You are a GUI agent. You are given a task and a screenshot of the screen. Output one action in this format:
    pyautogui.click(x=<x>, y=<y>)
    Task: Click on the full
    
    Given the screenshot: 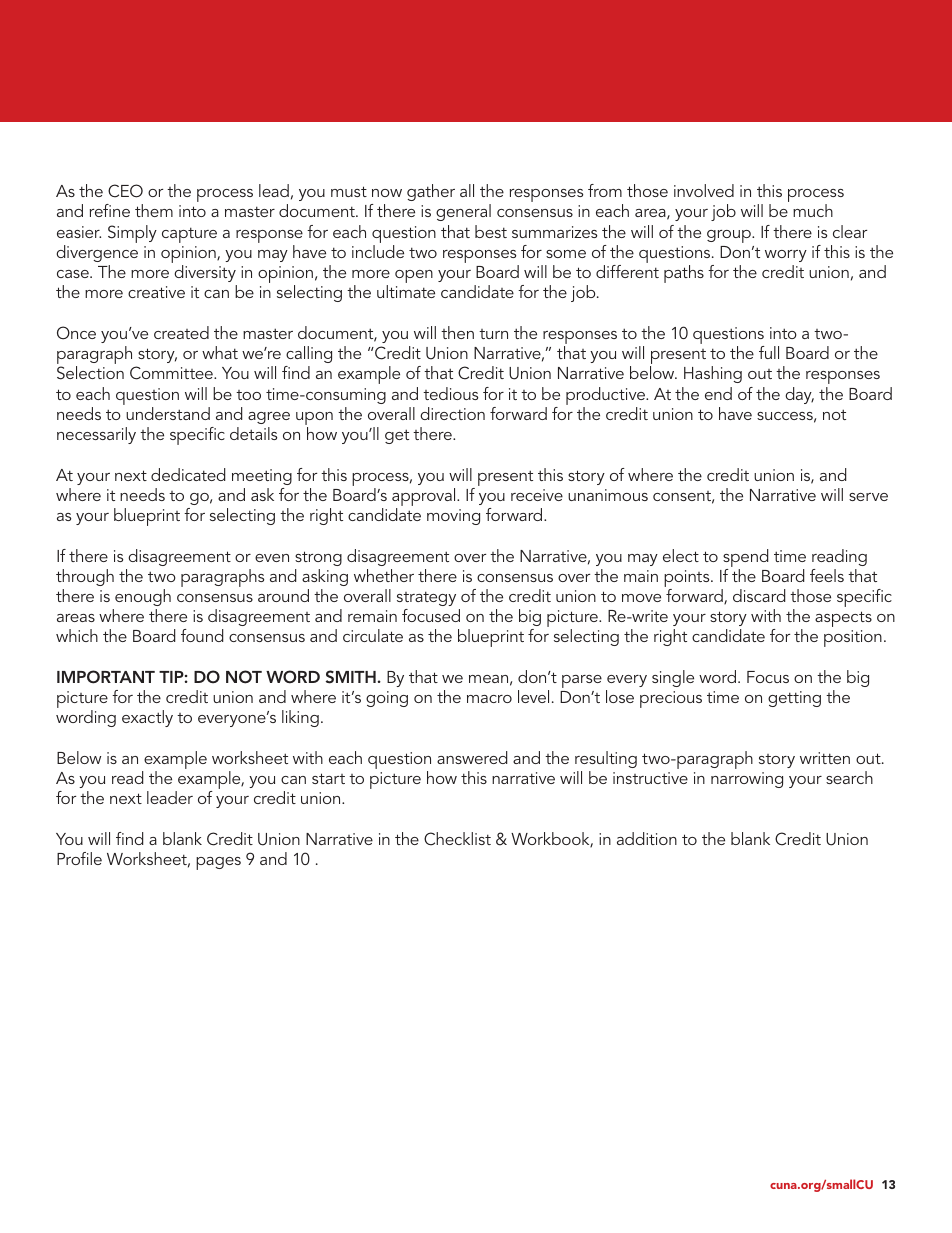 What is the action you would take?
    pyautogui.click(x=769, y=352)
